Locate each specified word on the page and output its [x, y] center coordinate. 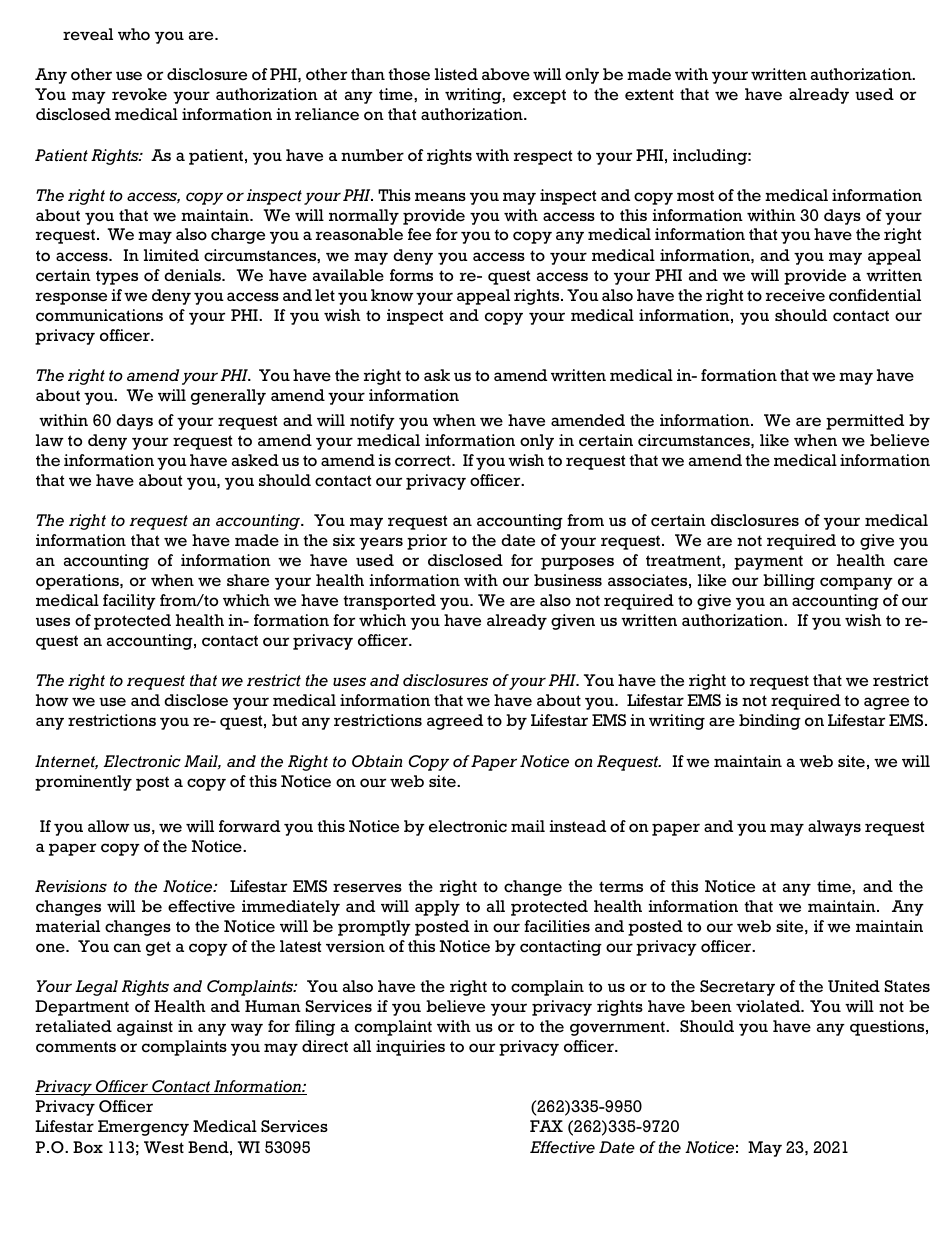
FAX [546, 1126]
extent [649, 95]
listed [456, 74]
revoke [139, 94]
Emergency [143, 1128]
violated [769, 1006]
